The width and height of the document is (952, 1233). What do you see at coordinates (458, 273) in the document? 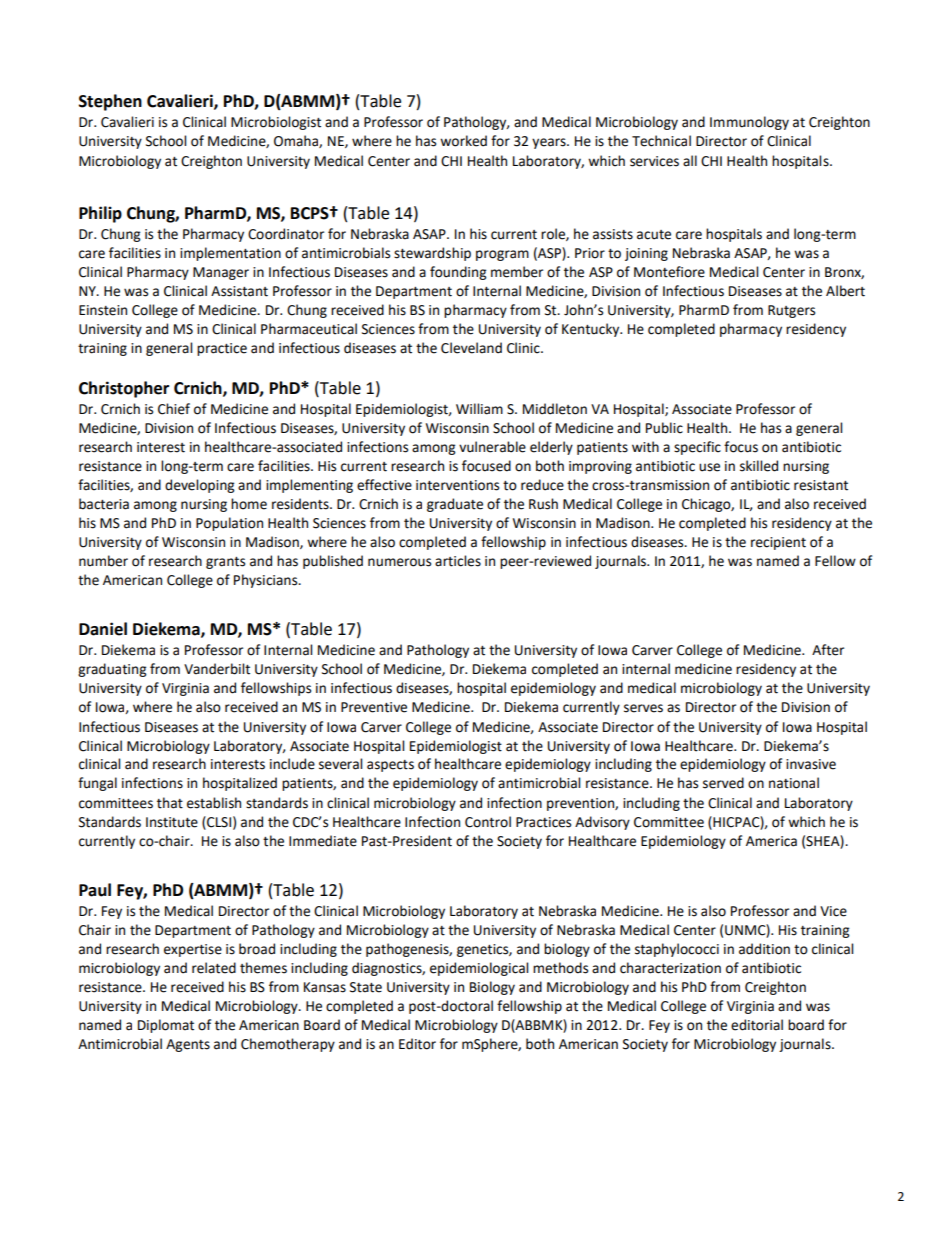
I see `founding` at bounding box center [458, 273].
